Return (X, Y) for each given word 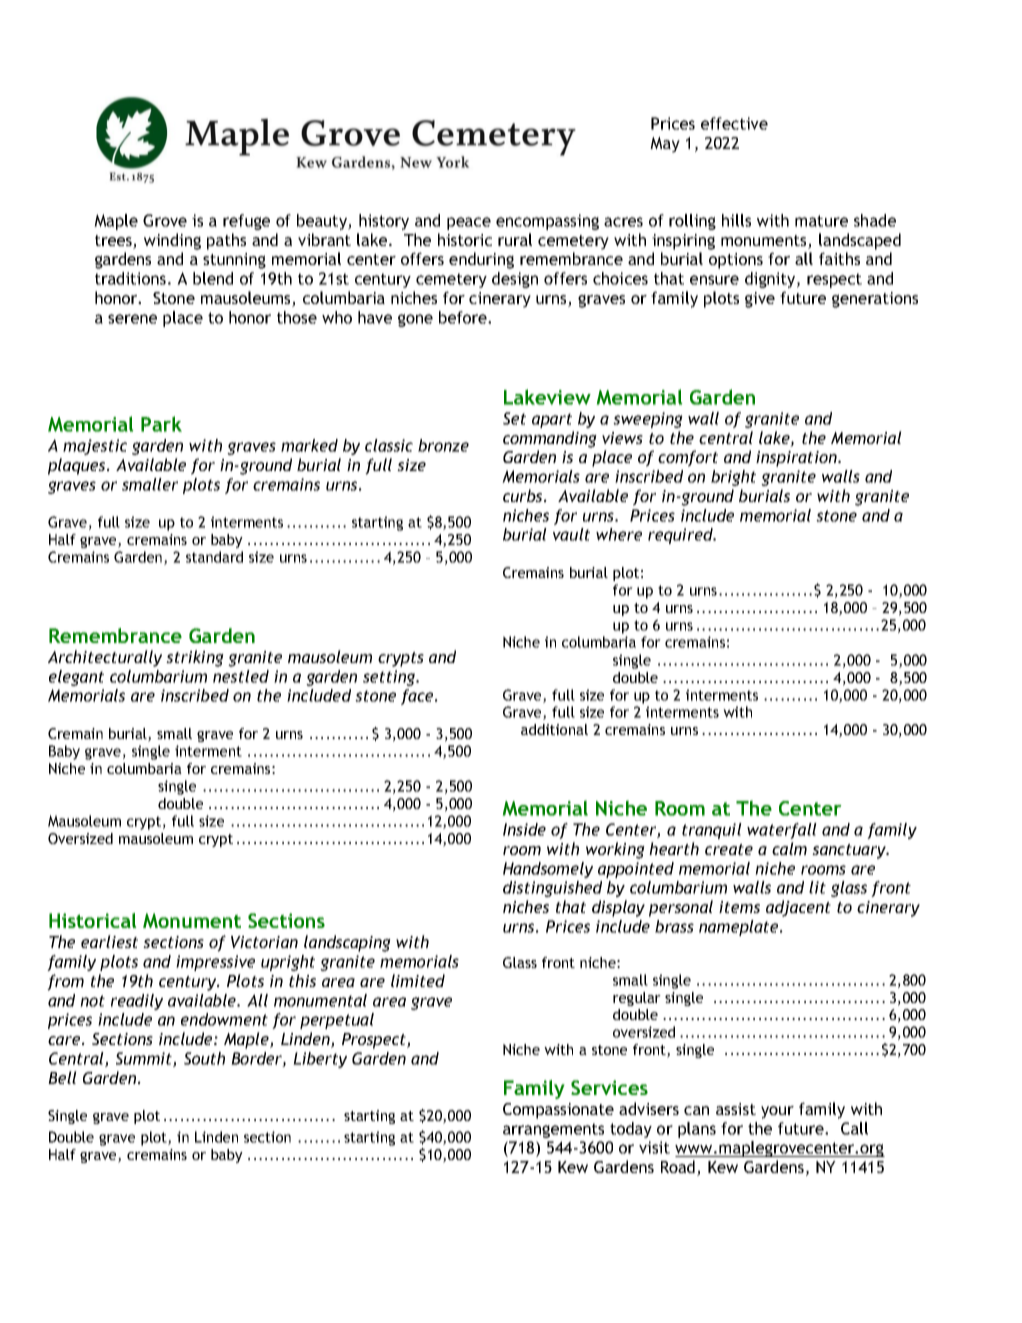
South (204, 1058)
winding (172, 241)
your (777, 1112)
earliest (109, 941)
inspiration (797, 459)
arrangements (553, 1130)
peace (469, 223)
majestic (95, 447)
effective (734, 123)
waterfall (782, 831)
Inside (524, 829)
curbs (524, 495)
